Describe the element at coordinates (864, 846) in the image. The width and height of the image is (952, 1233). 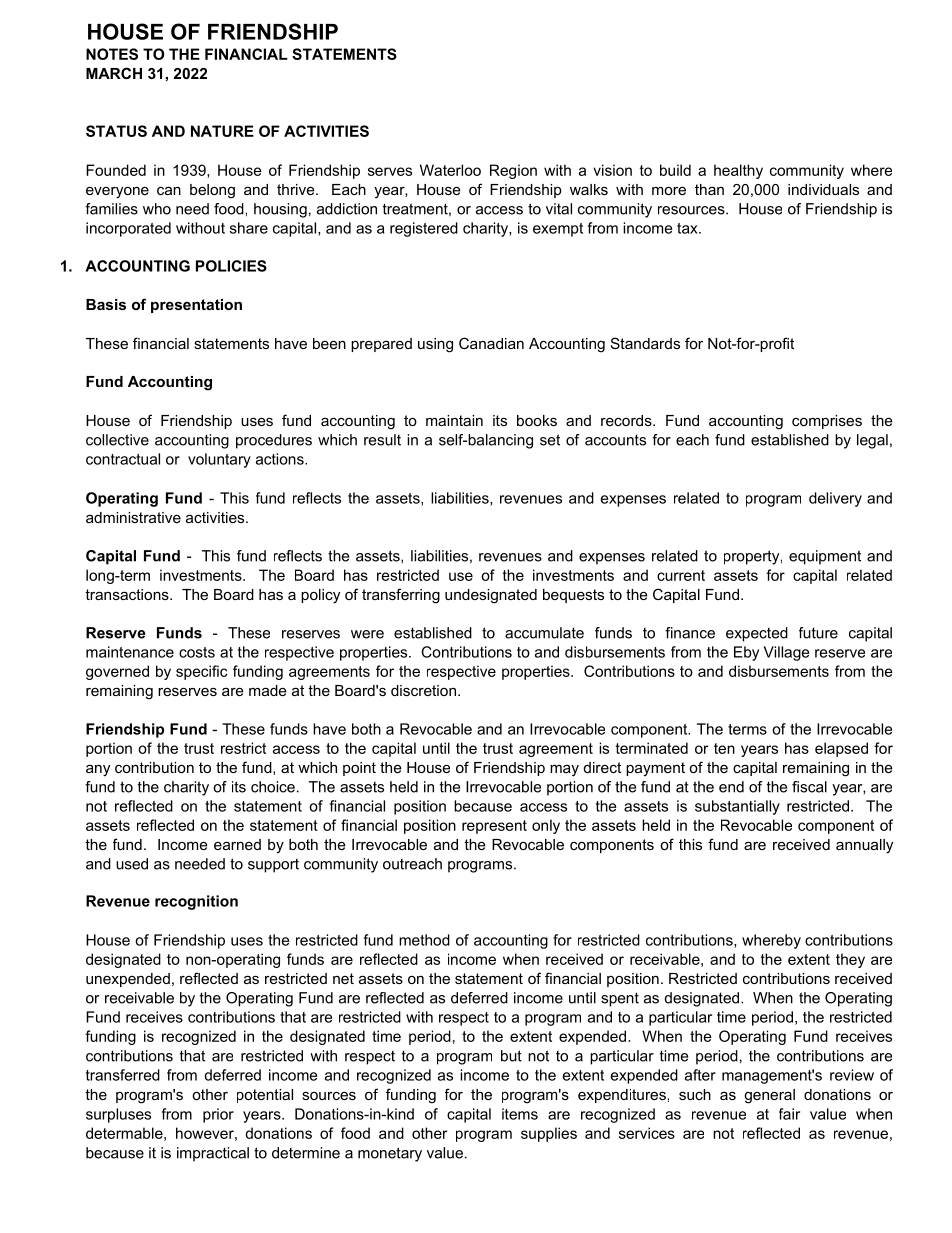
I see `annually` at that location.
